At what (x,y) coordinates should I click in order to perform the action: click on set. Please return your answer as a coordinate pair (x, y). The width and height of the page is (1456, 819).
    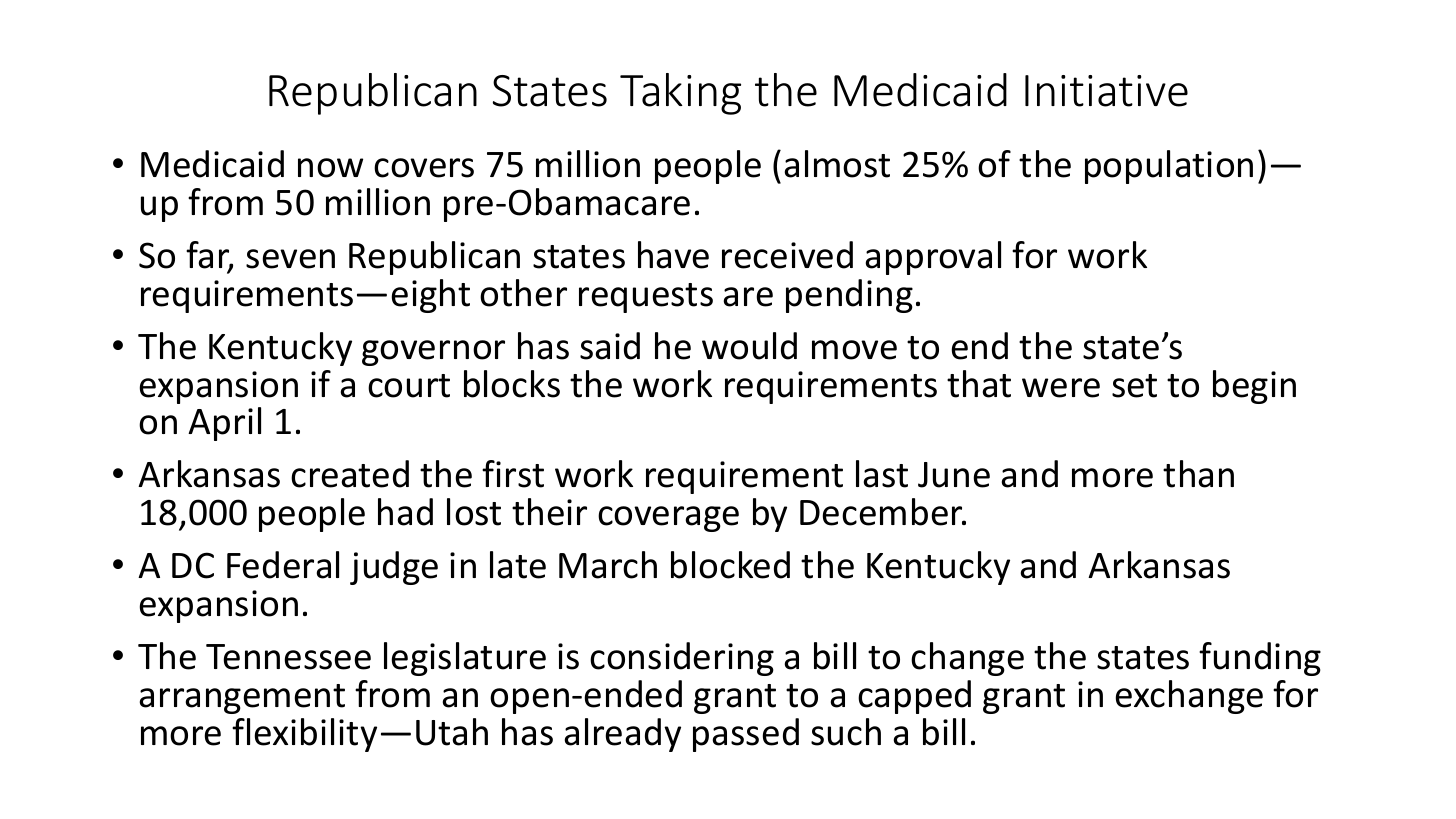
    Looking at the image, I should click on (1134, 386).
